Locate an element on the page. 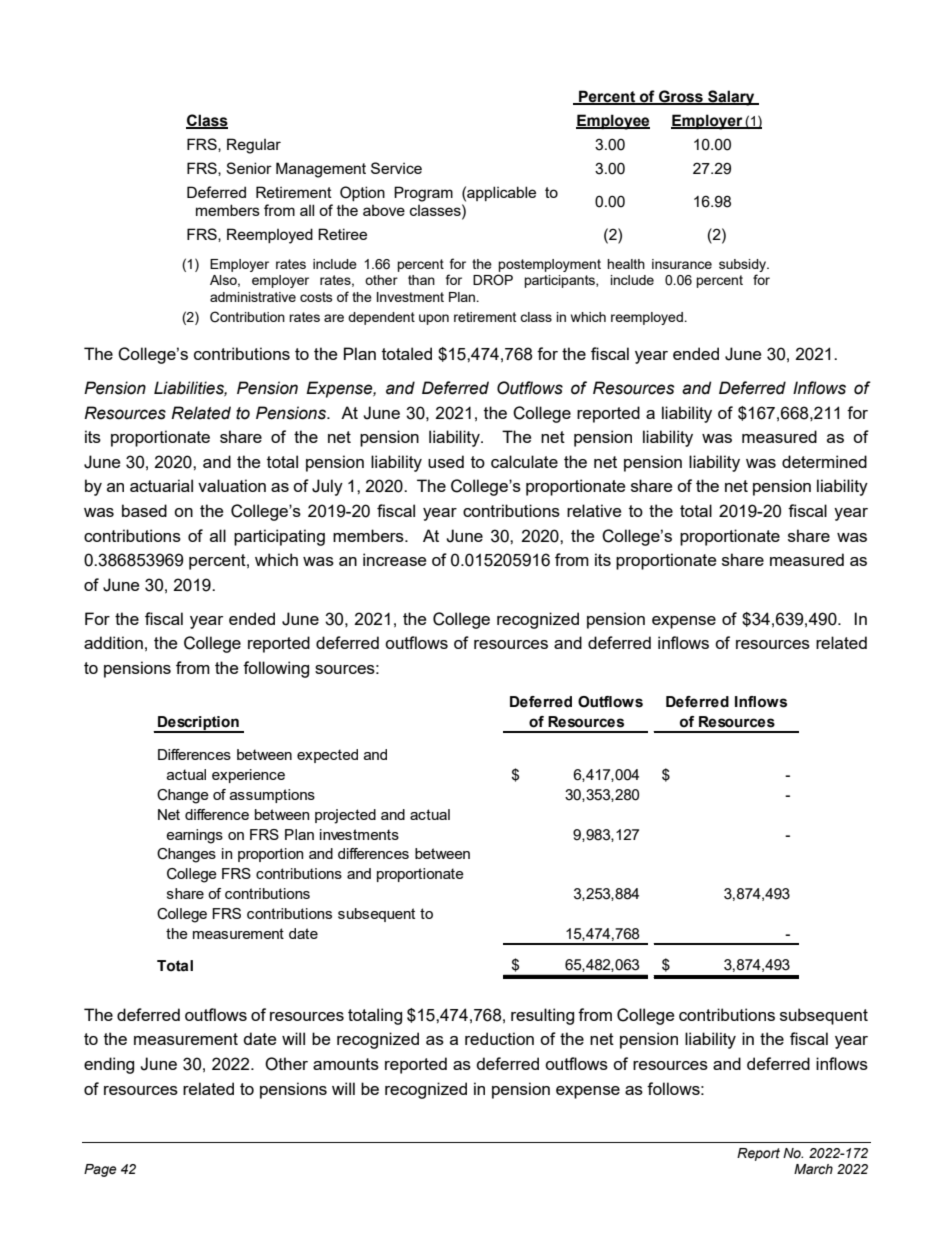 The image size is (952, 1233). resulting is located at coordinates (542, 1016).
